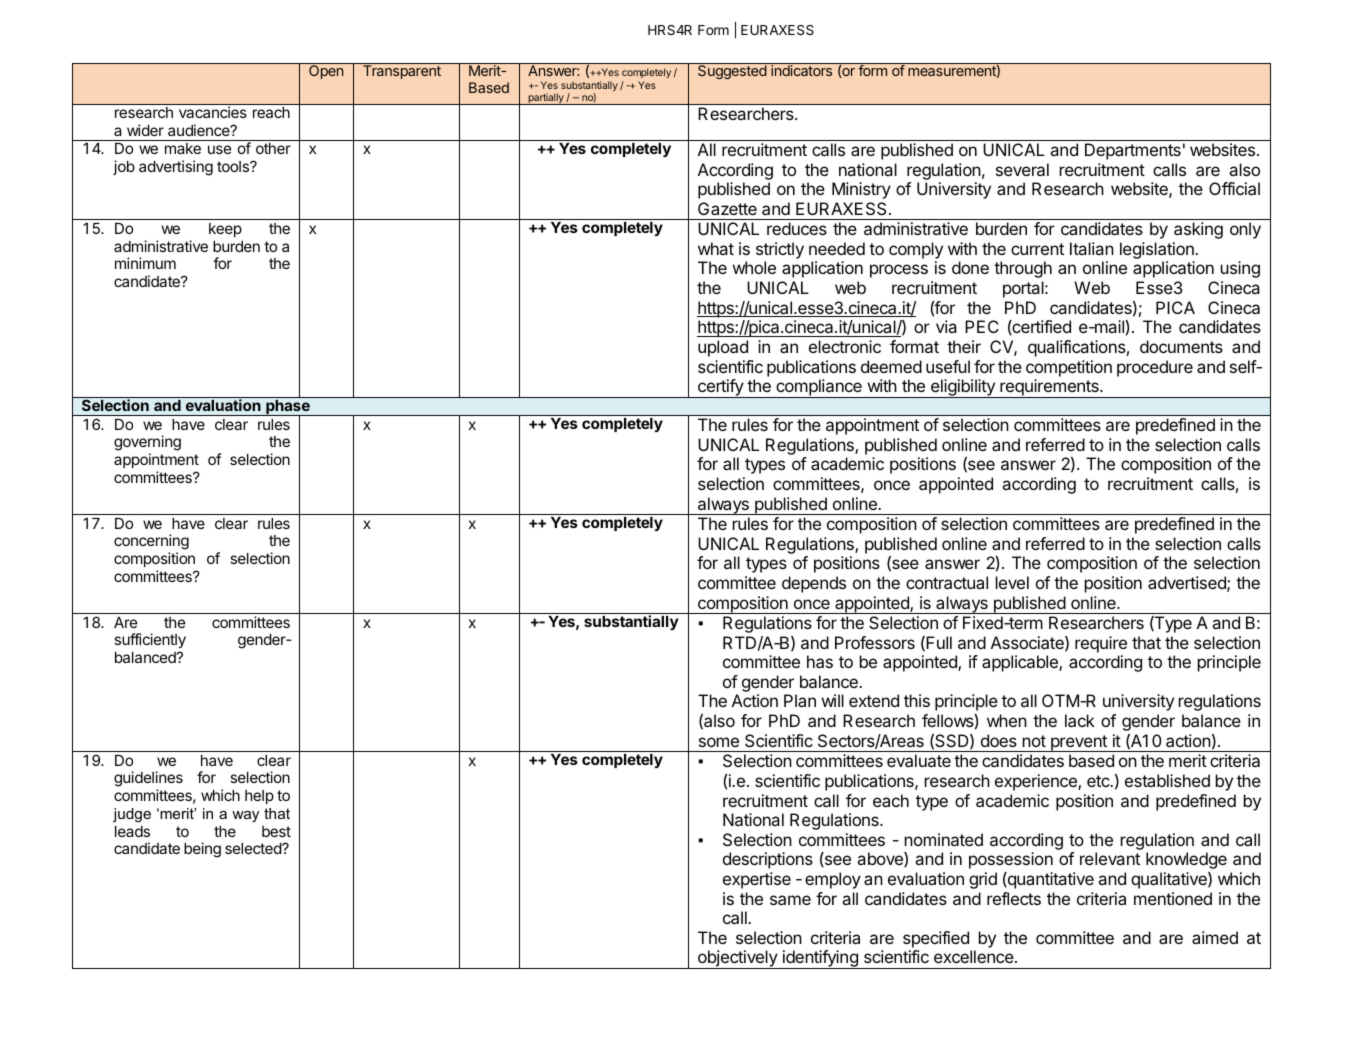 The height and width of the document is (1044, 1351). Describe the element at coordinates (1022, 169) in the document. I see `several` at that location.
